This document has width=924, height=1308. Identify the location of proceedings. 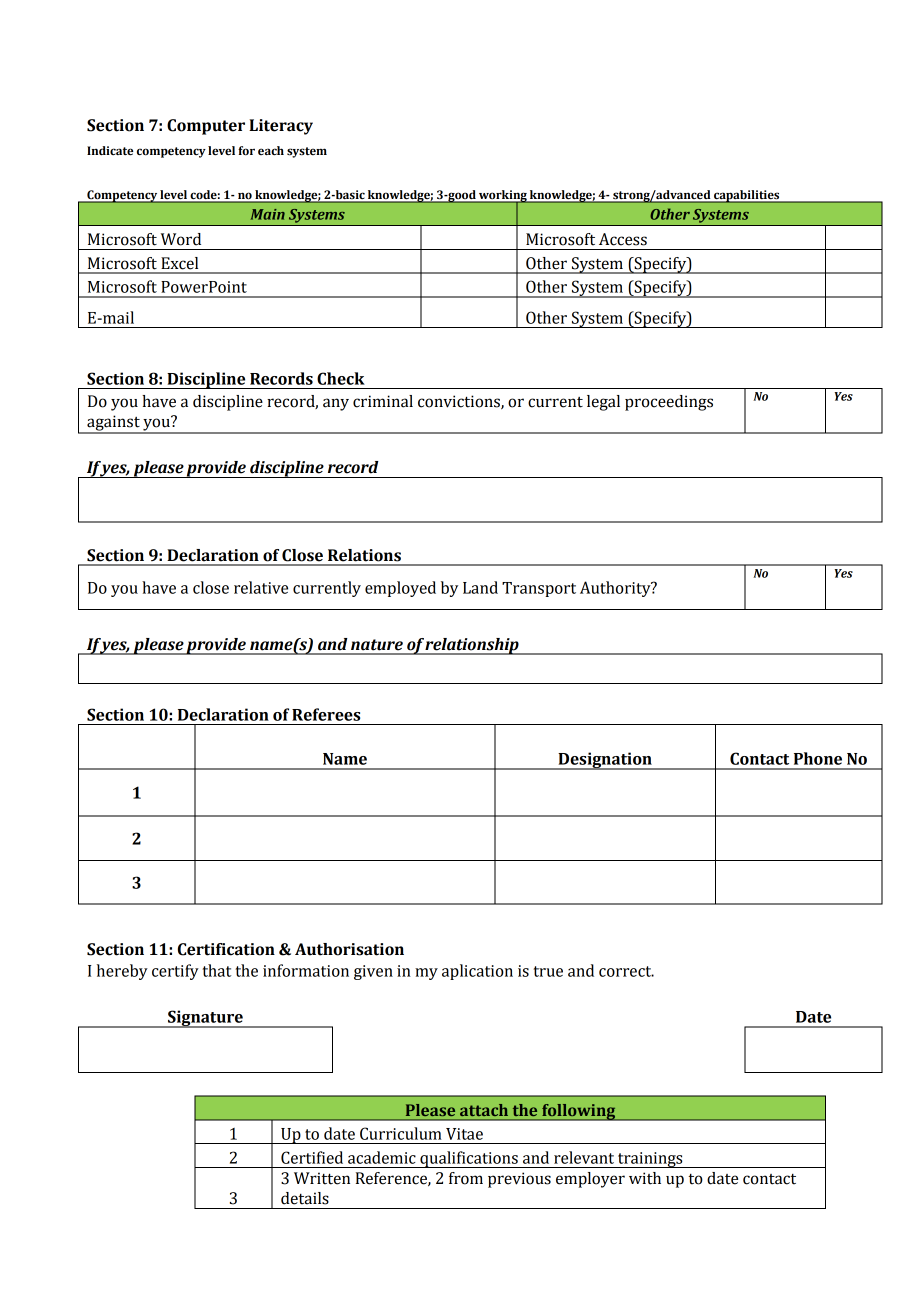
(669, 403).
